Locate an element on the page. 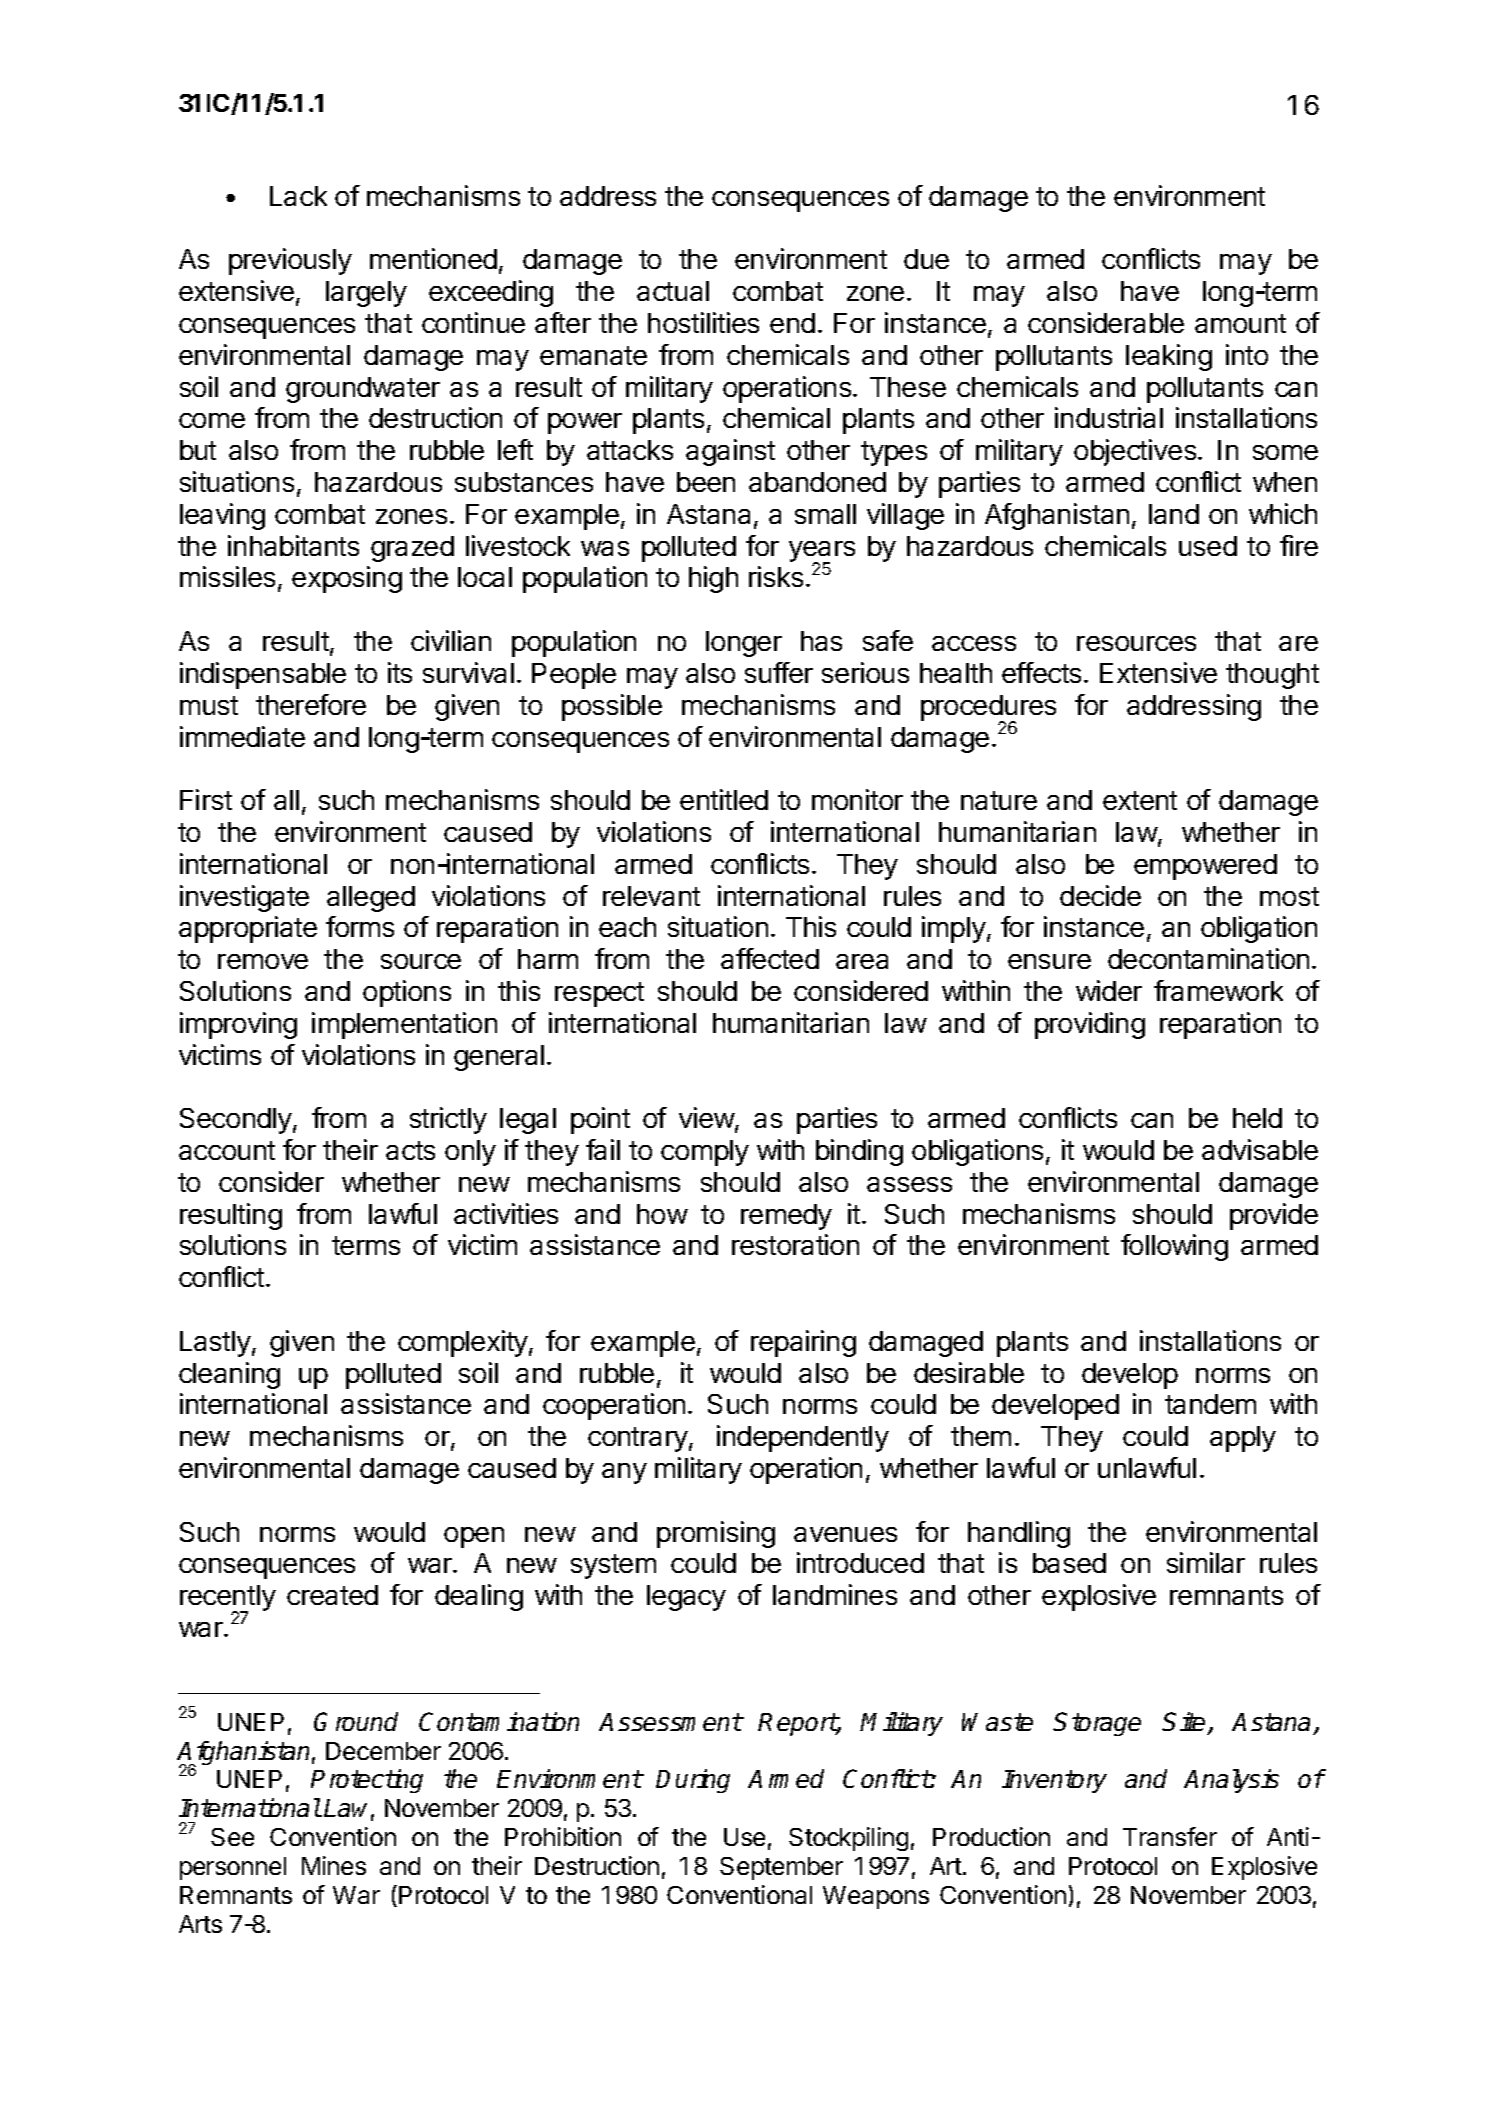 Image resolution: width=1497 pixels, height=2117 pixels. previously is located at coordinates (290, 261).
